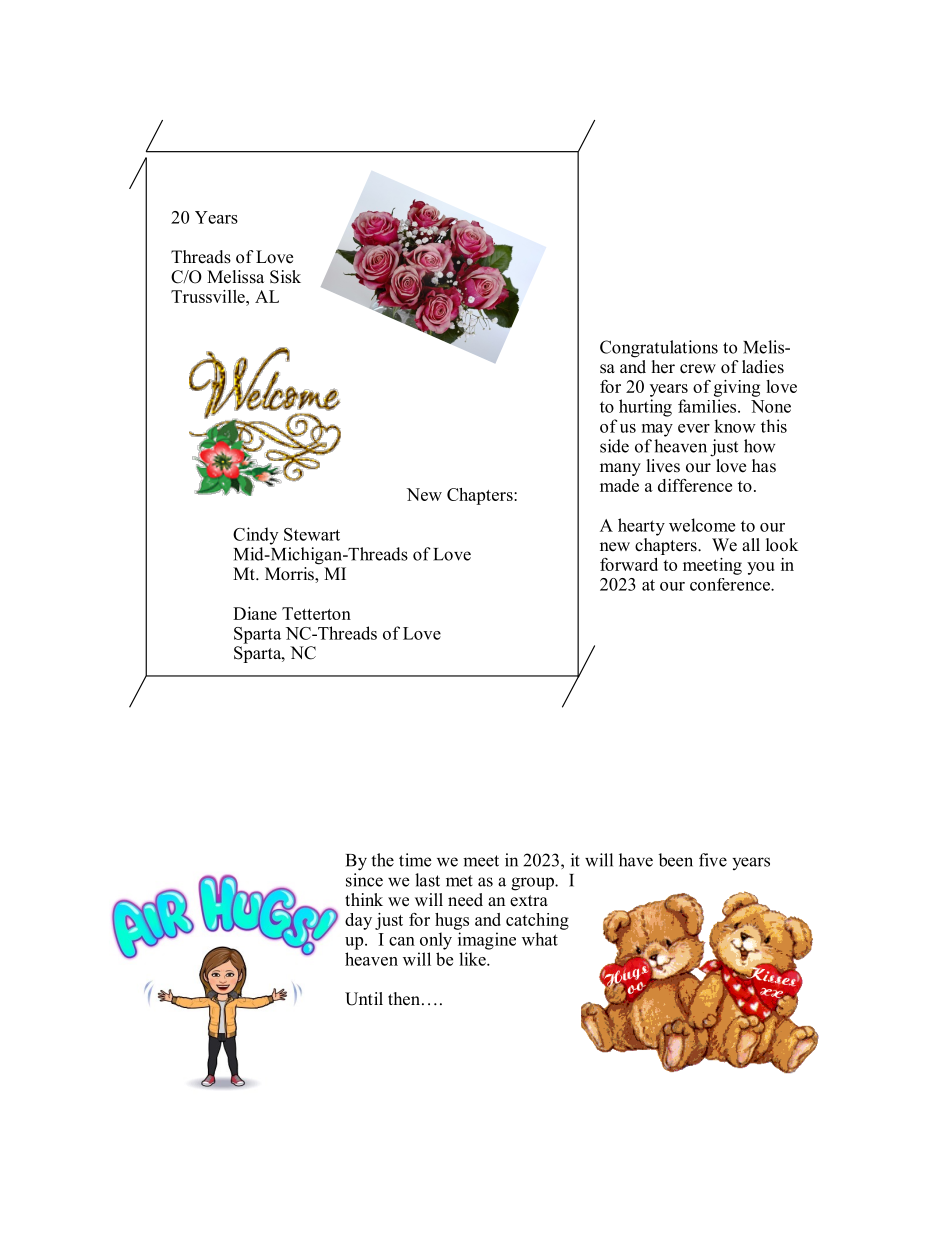 This page has height=1233, width=952. What do you see at coordinates (702, 525) in the page?
I see `welcome` at bounding box center [702, 525].
